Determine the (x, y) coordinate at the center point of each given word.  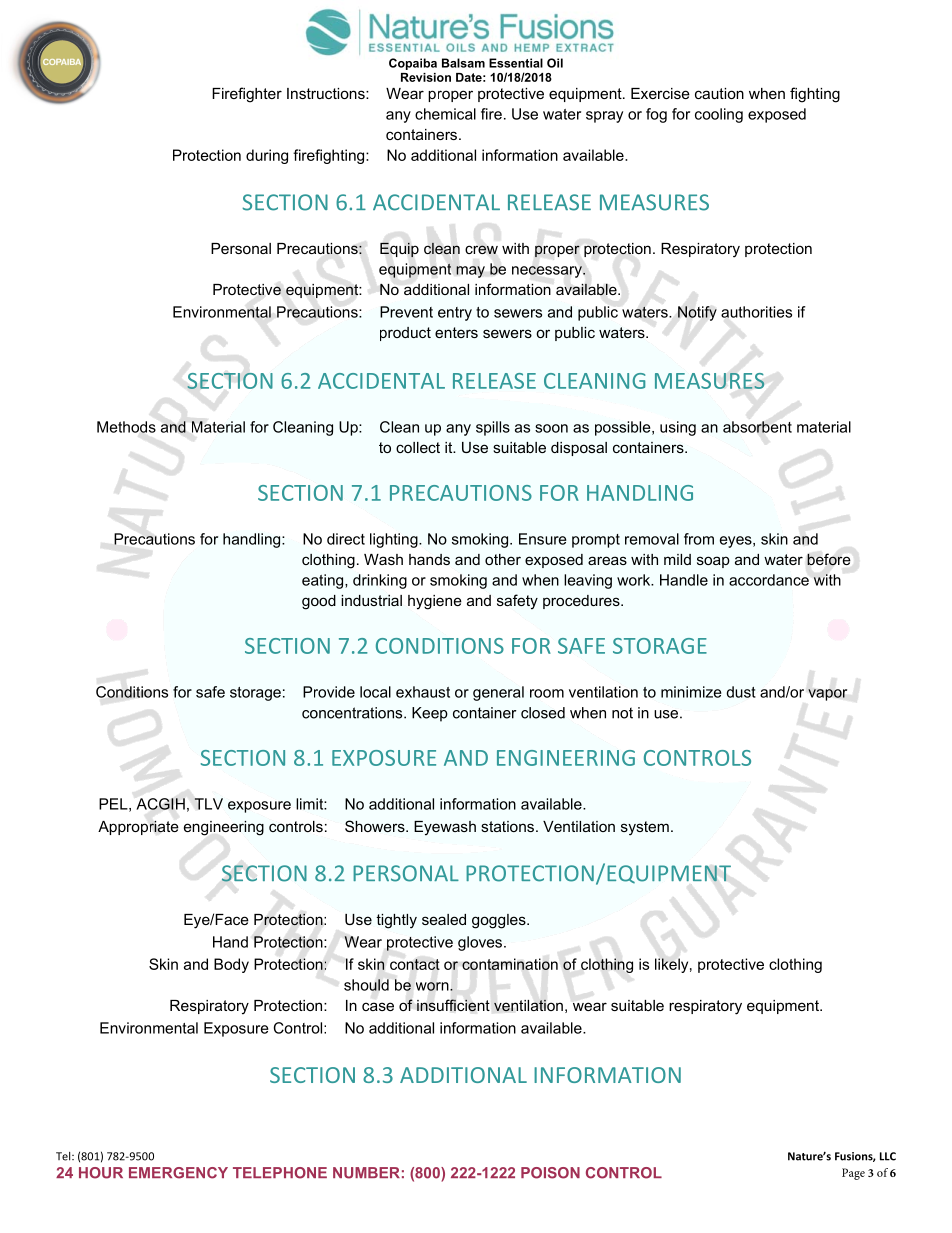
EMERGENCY (178, 1173)
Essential (516, 63)
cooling (719, 115)
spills (493, 428)
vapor (827, 695)
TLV (208, 804)
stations (507, 826)
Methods (126, 427)
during (267, 156)
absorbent (757, 427)
